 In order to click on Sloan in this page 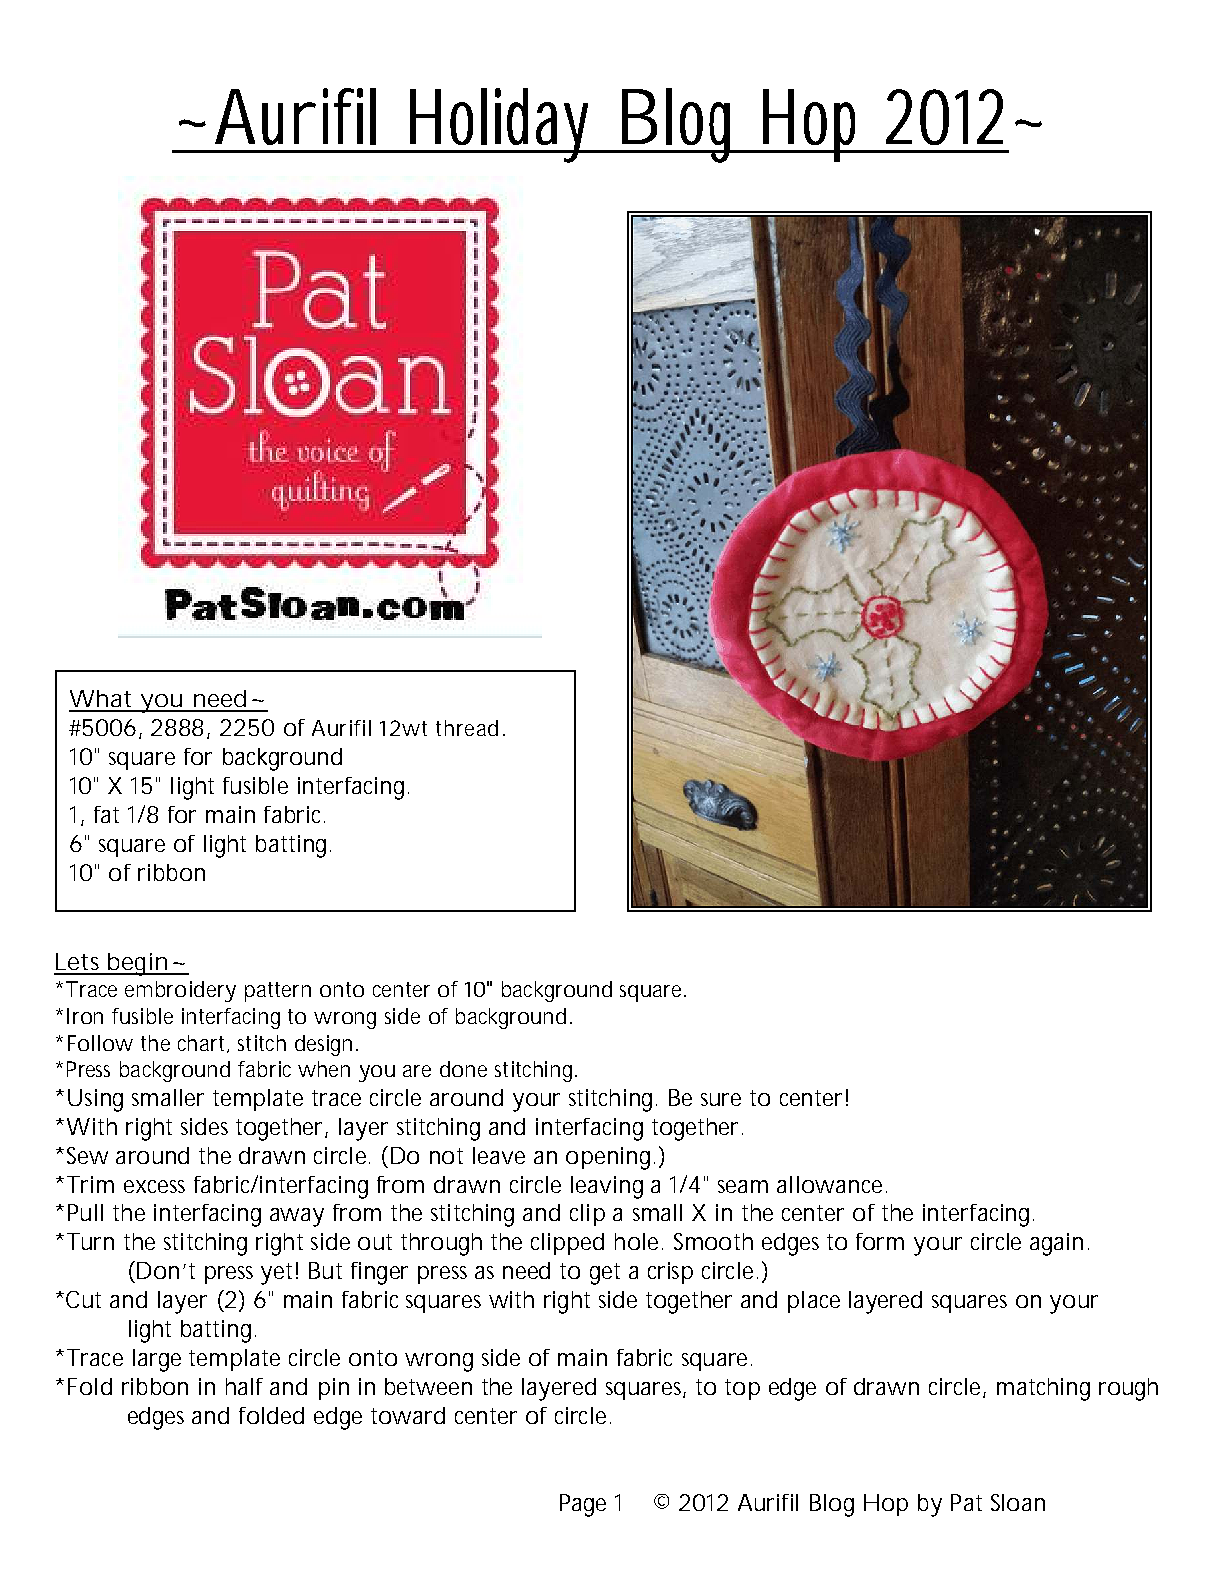, I will do `click(1018, 1502)`.
